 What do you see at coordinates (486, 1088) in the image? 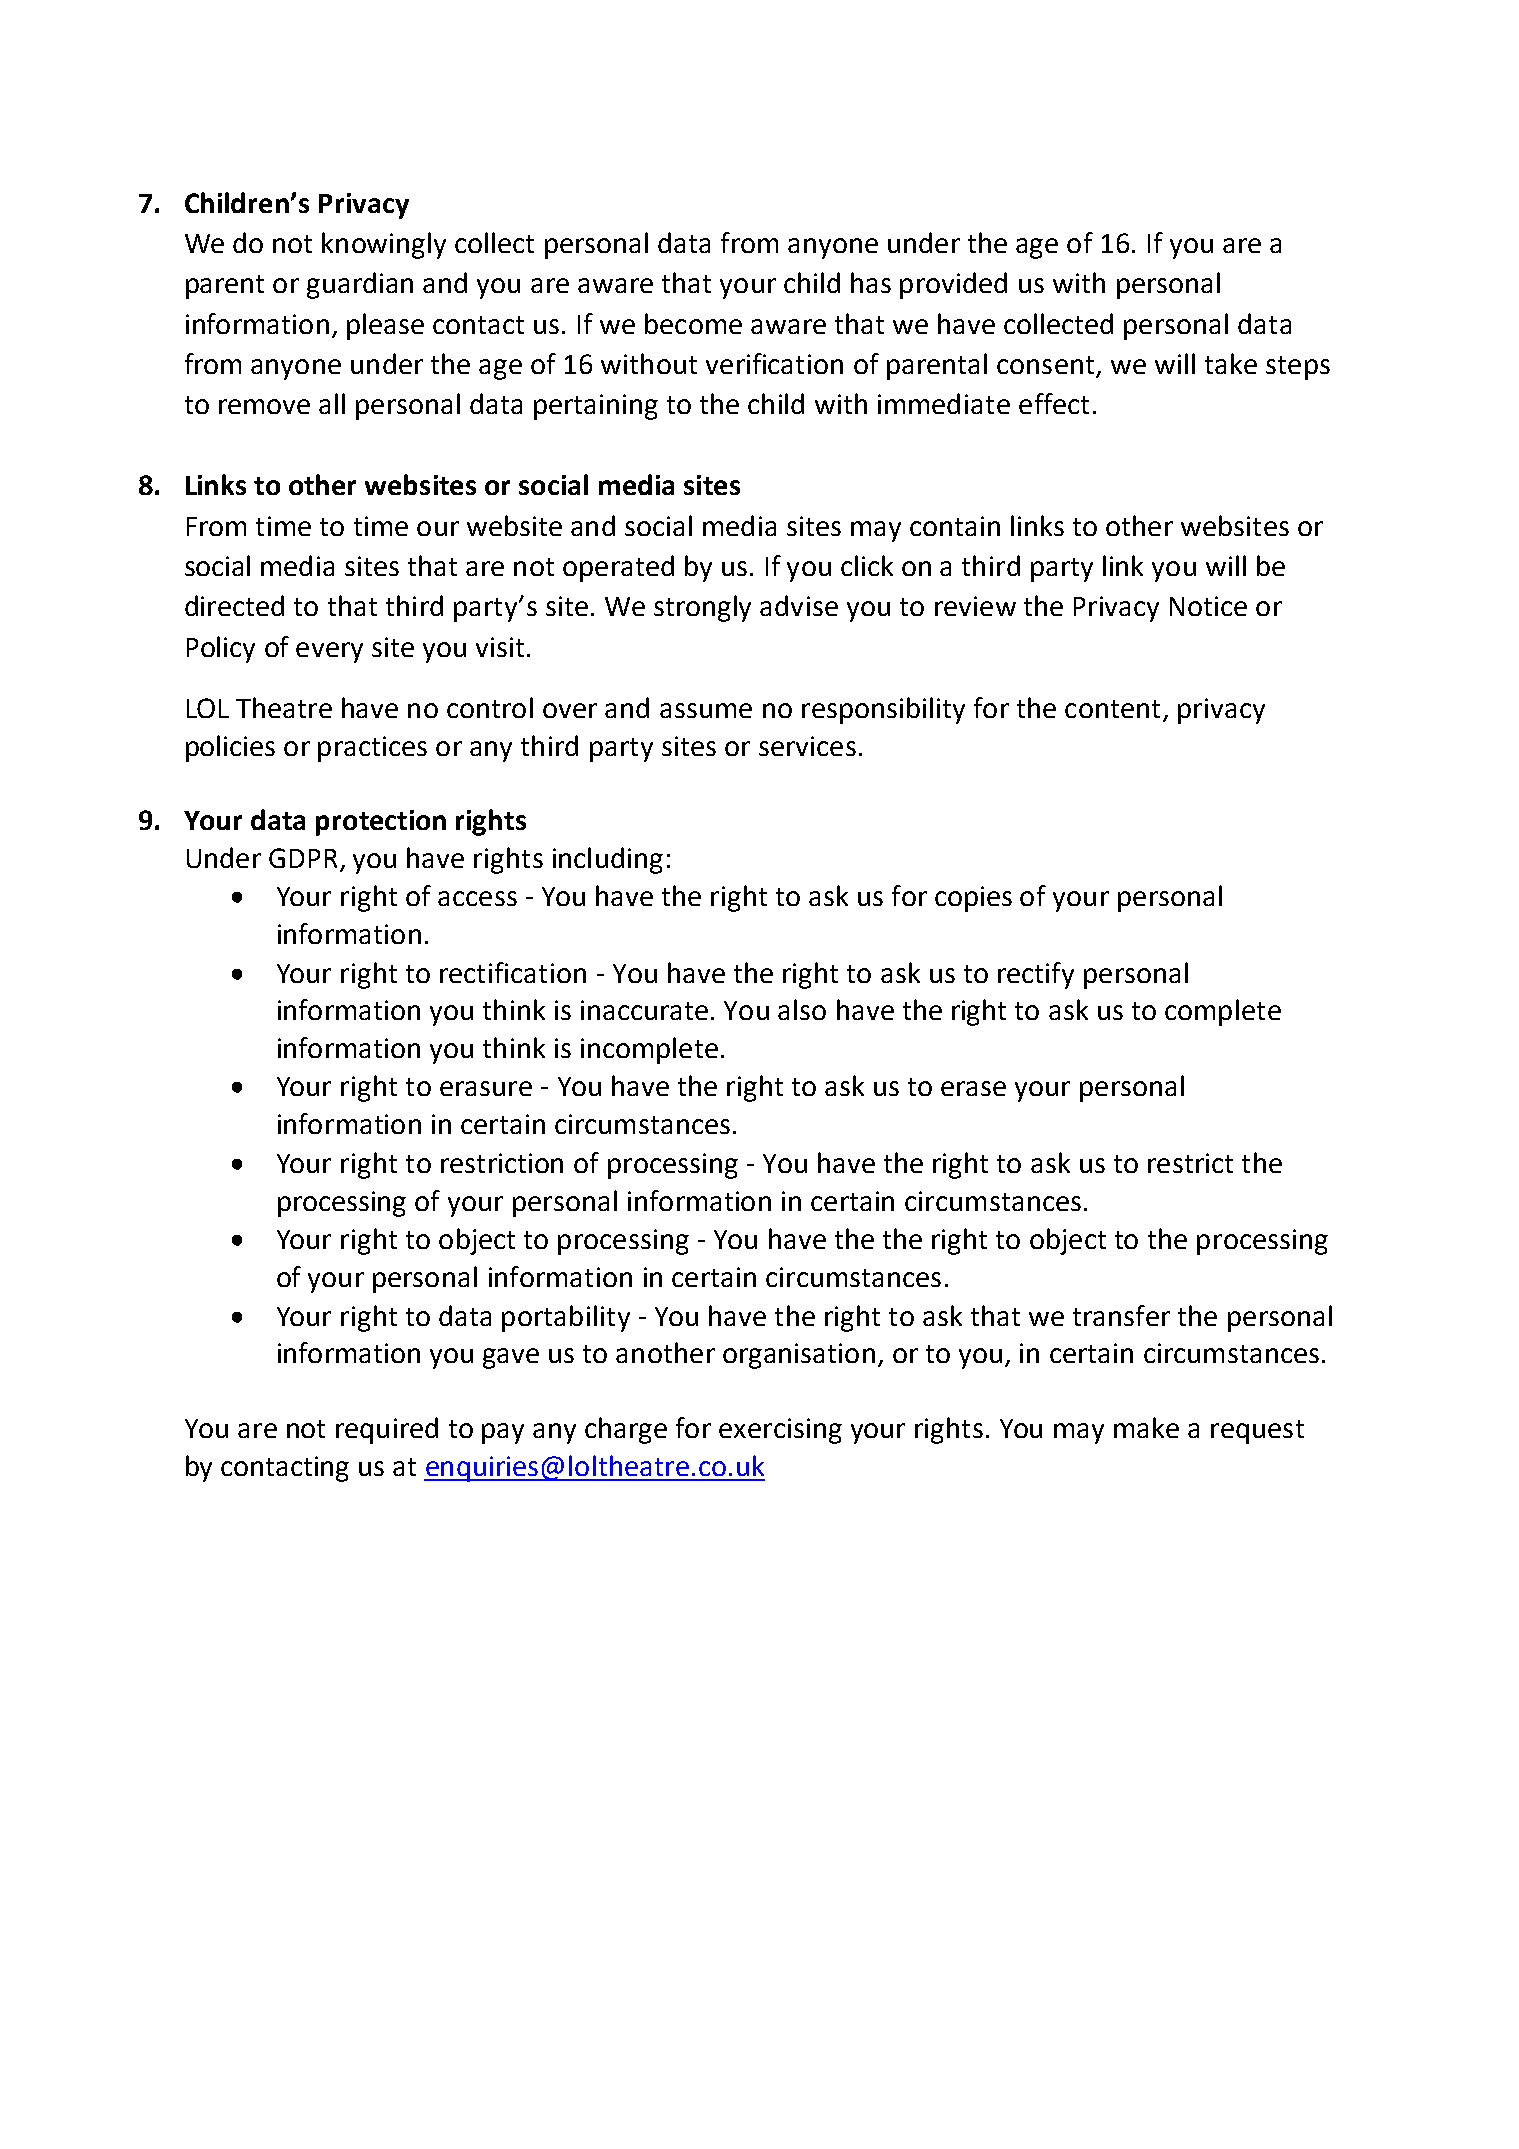
I see `erasure` at bounding box center [486, 1088].
